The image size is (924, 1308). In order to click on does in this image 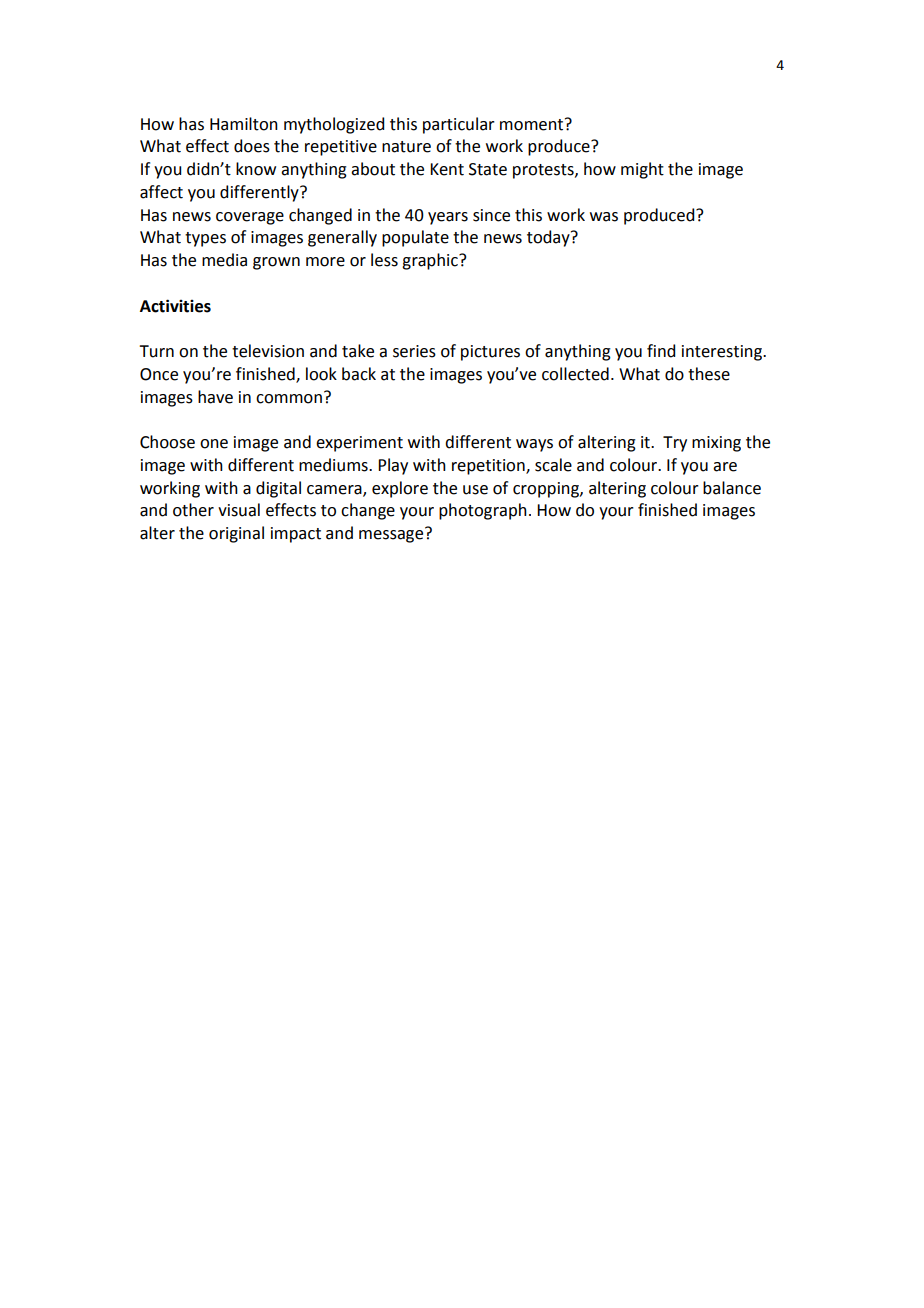, I will do `click(252, 146)`.
